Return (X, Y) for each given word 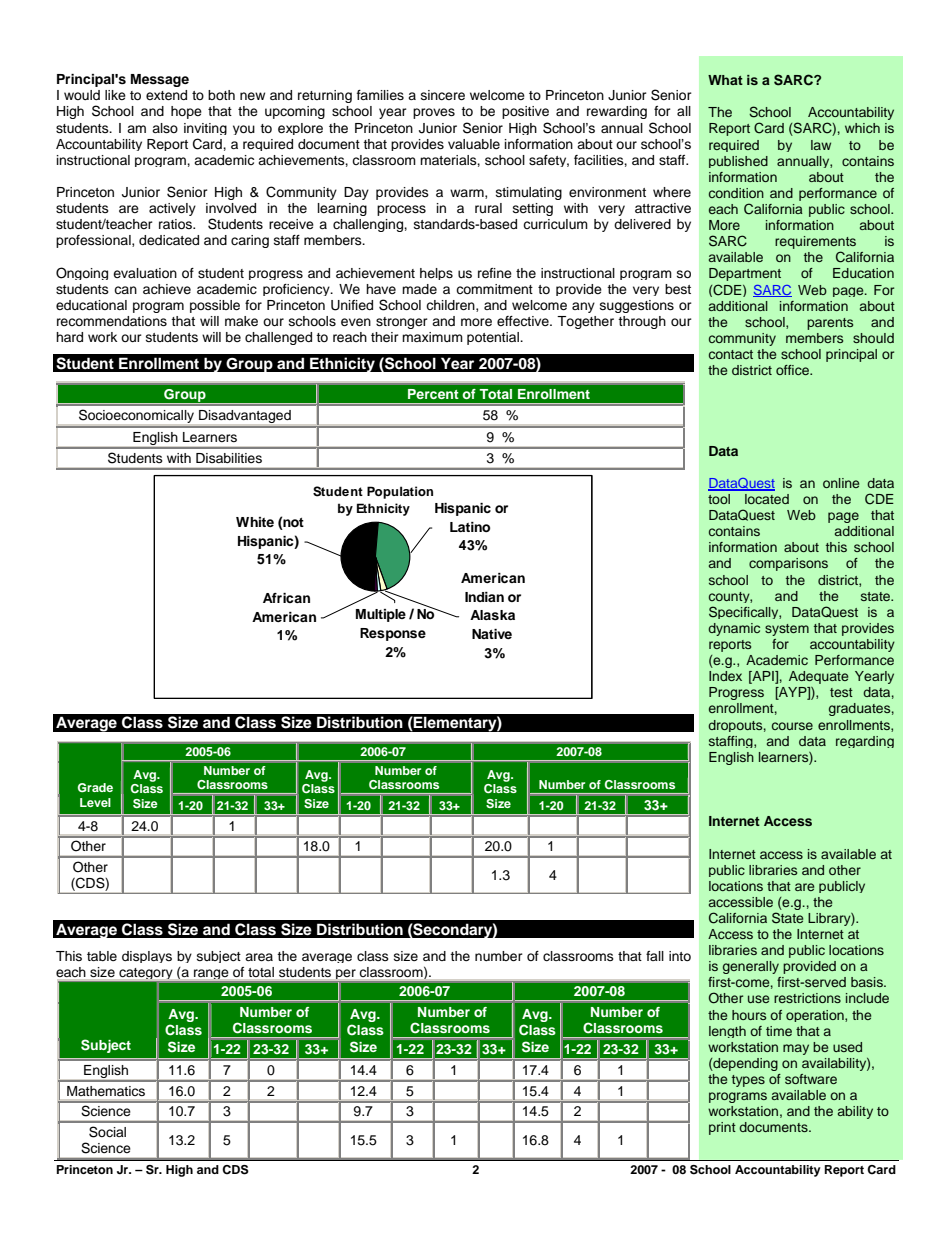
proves (434, 113)
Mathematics (106, 1091)
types (748, 1081)
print (722, 1128)
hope (186, 112)
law (821, 145)
